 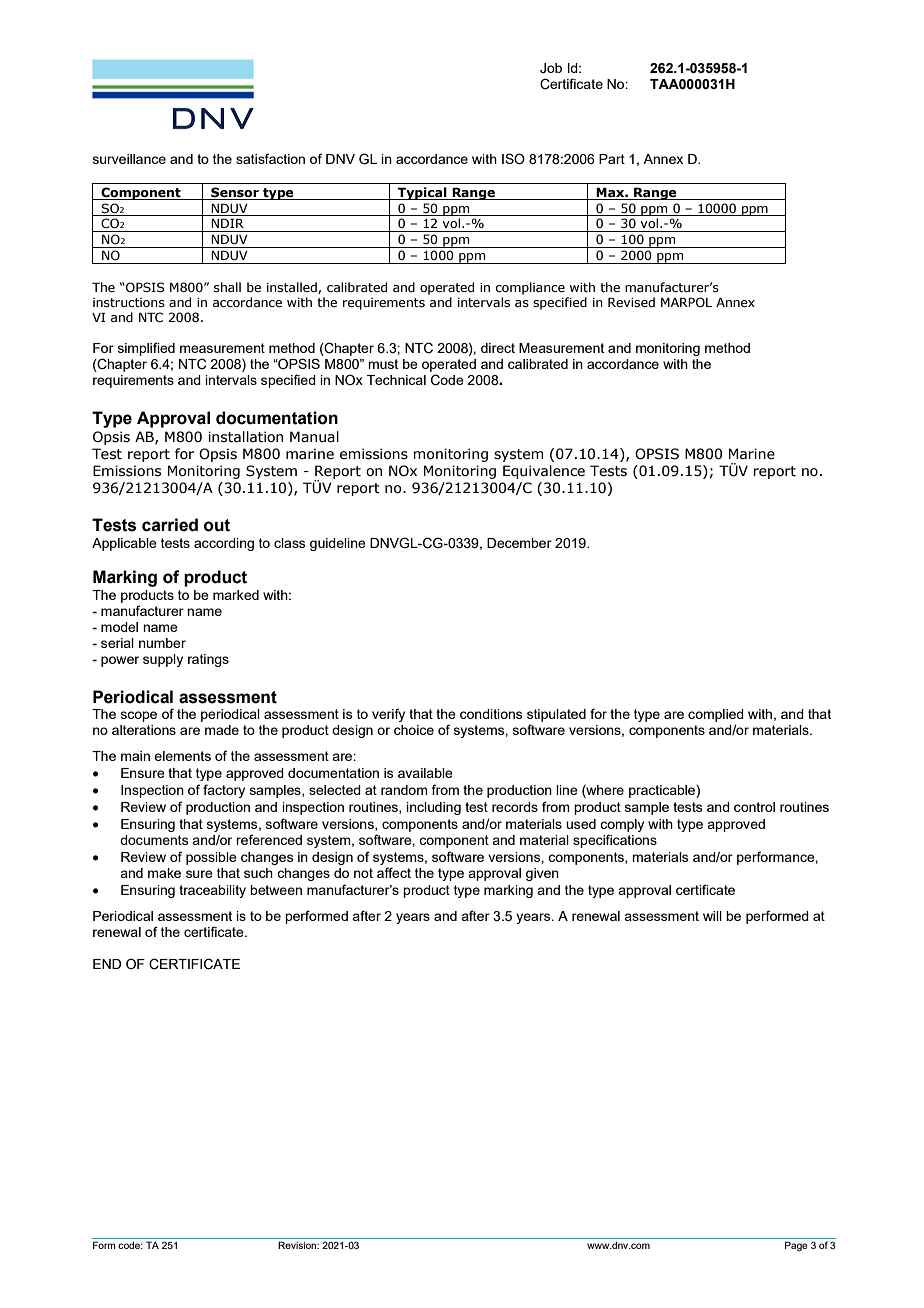 I want to click on will, so click(x=712, y=916).
